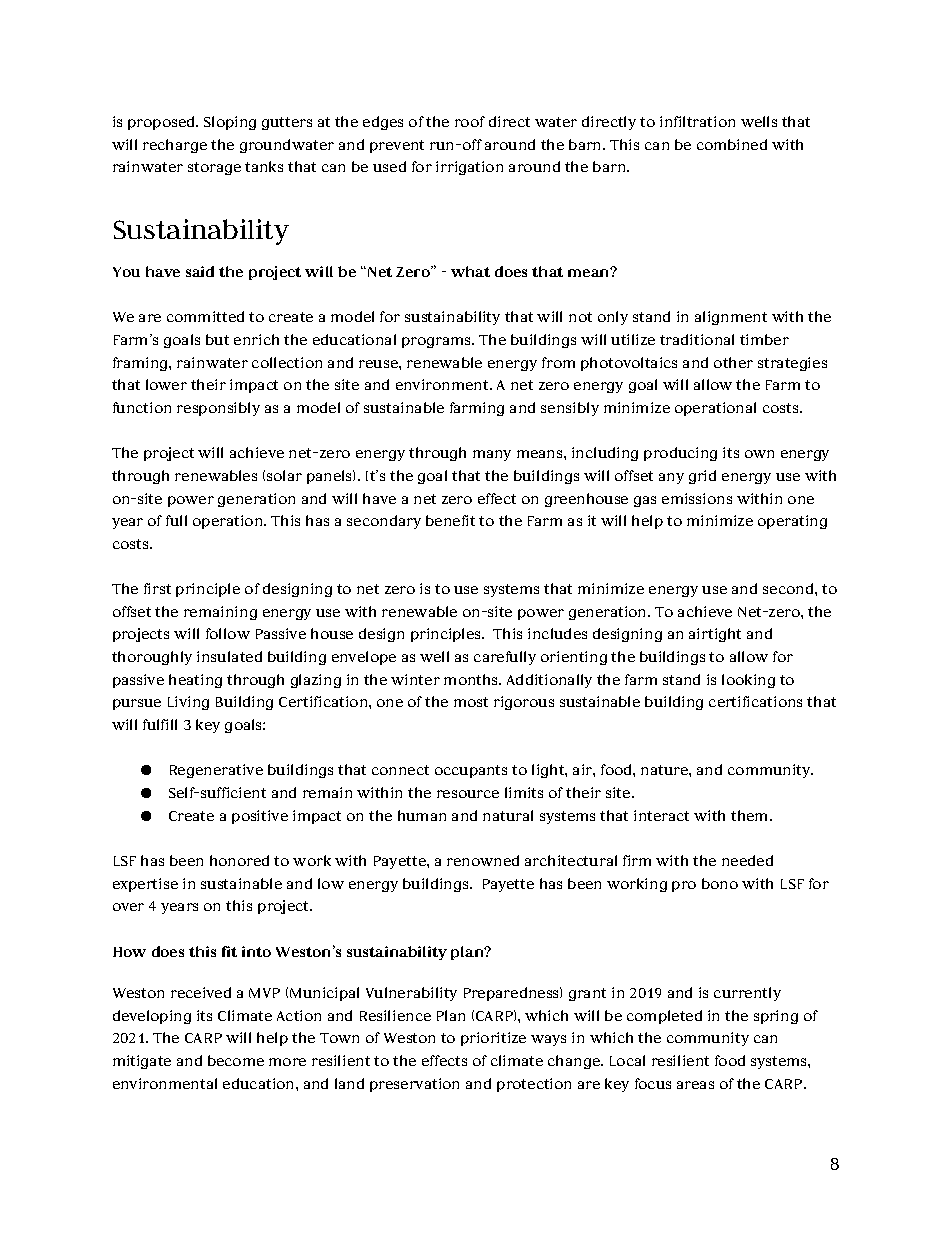 Image resolution: width=952 pixels, height=1233 pixels. Describe the element at coordinates (680, 454) in the screenshot. I see `producing` at that location.
